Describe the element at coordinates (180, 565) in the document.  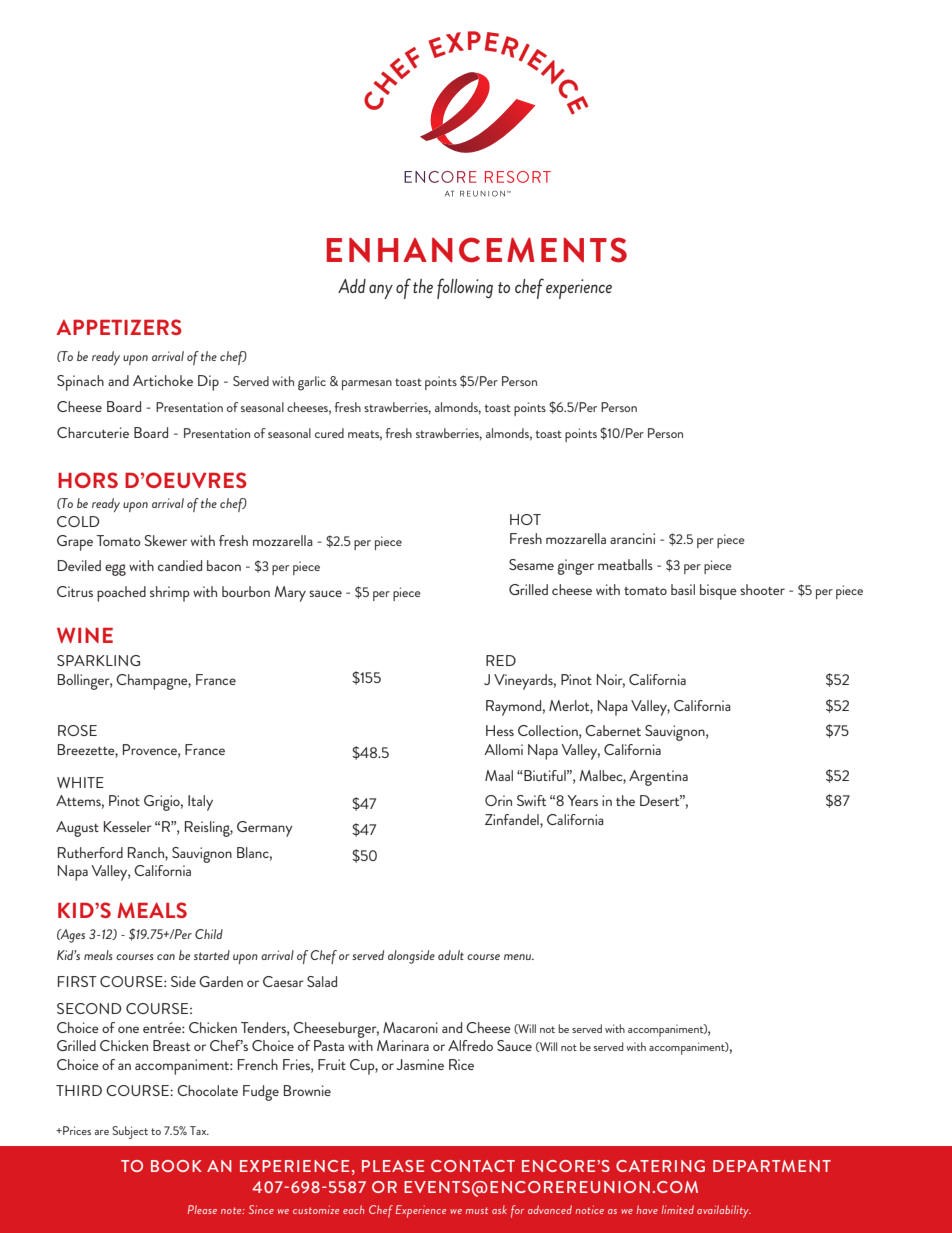
I see `candied` at that location.
